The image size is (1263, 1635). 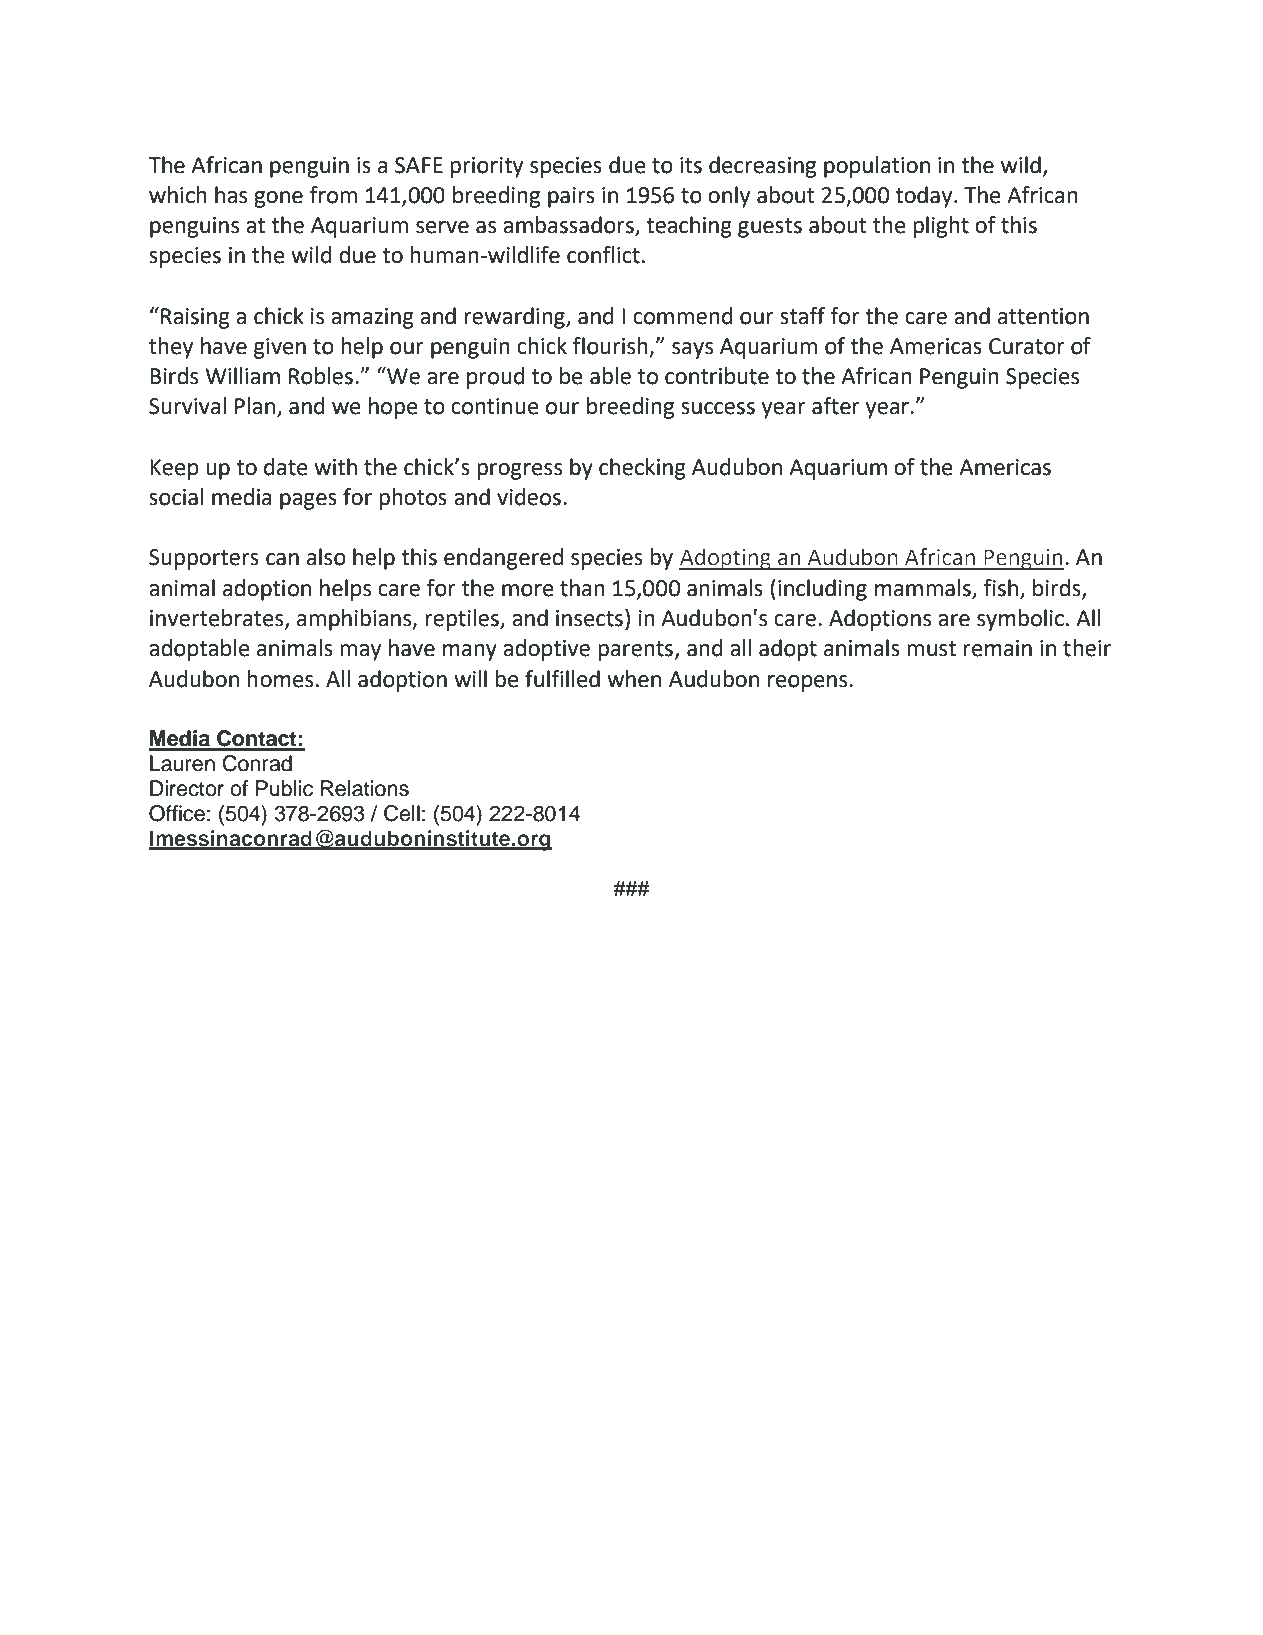 I want to click on given, so click(x=280, y=348).
